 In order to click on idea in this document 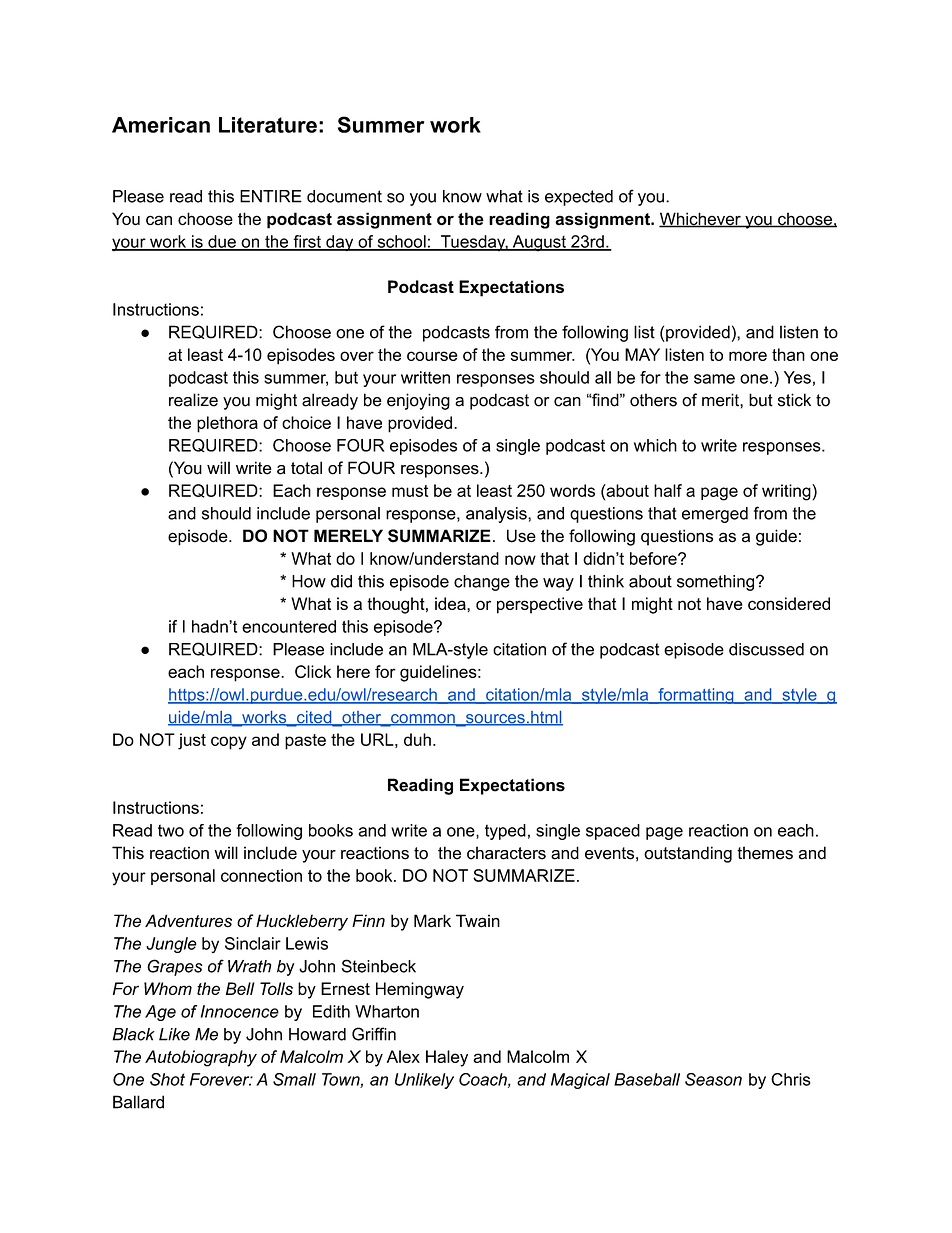, I will do `click(451, 603)`.
